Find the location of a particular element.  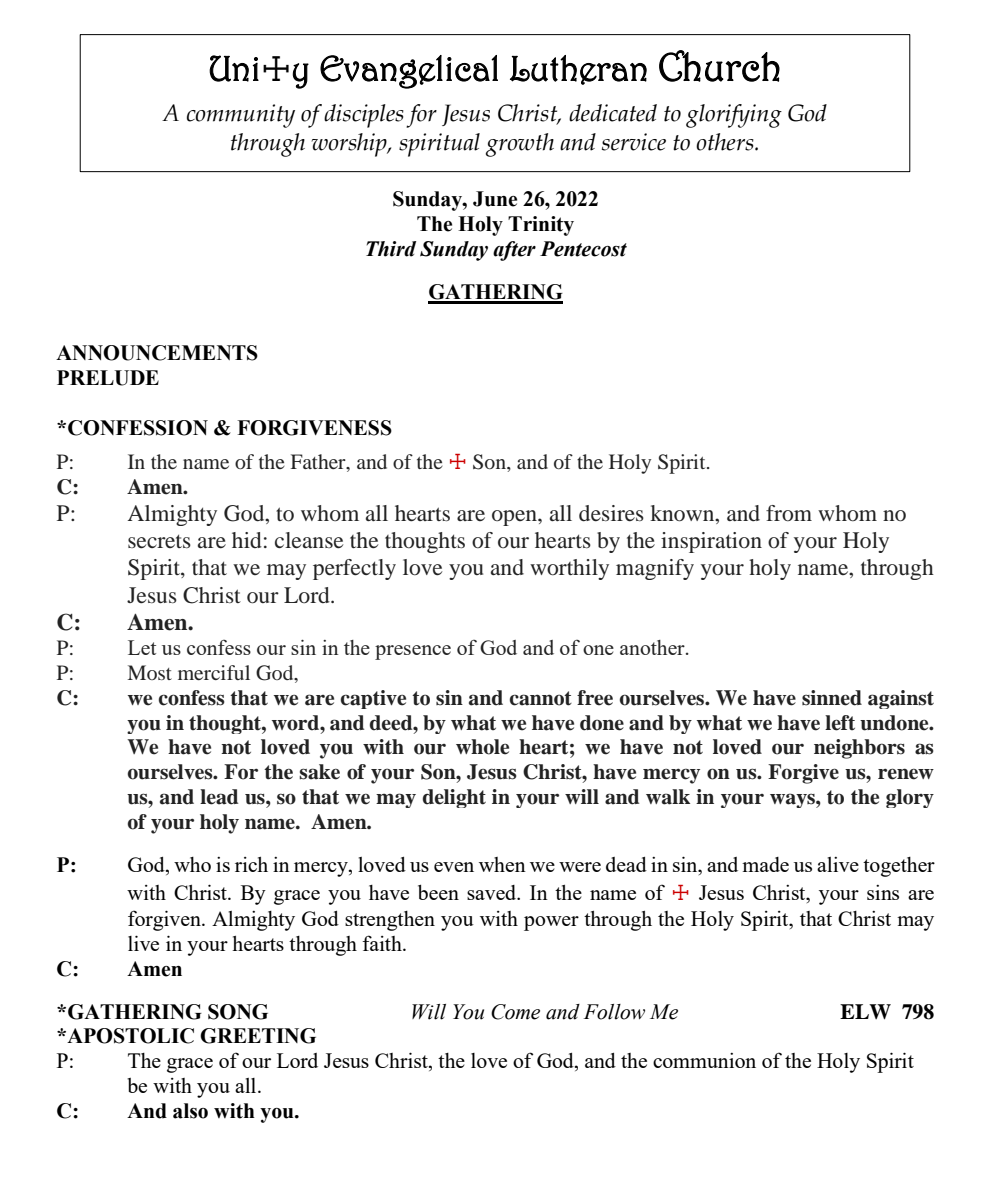

secrets is located at coordinates (159, 541).
